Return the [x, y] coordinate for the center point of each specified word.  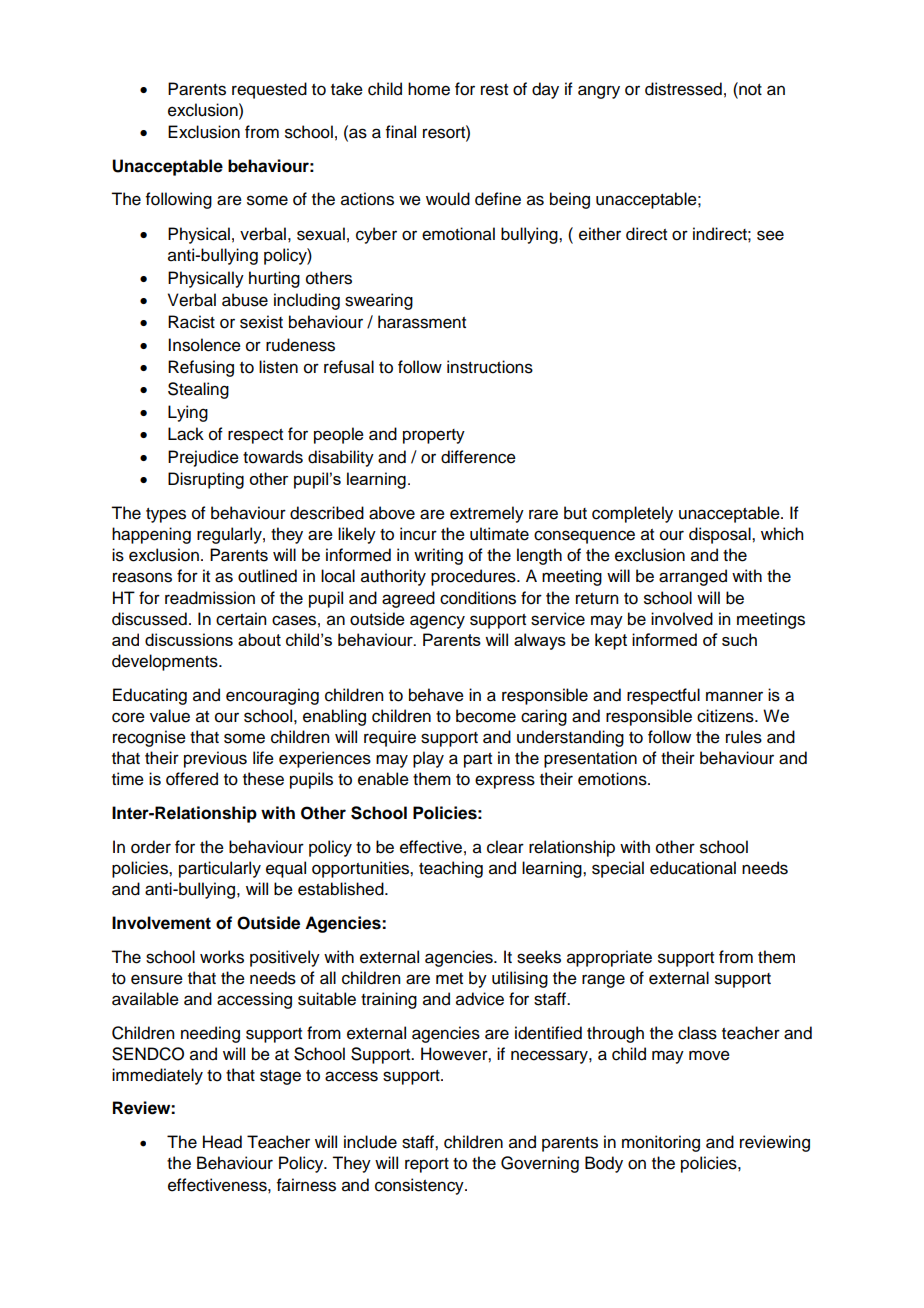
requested [269, 90]
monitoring [661, 1143]
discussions [189, 639]
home [429, 89]
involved [682, 619]
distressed [683, 89]
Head [222, 1142]
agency [437, 622]
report [427, 1165]
